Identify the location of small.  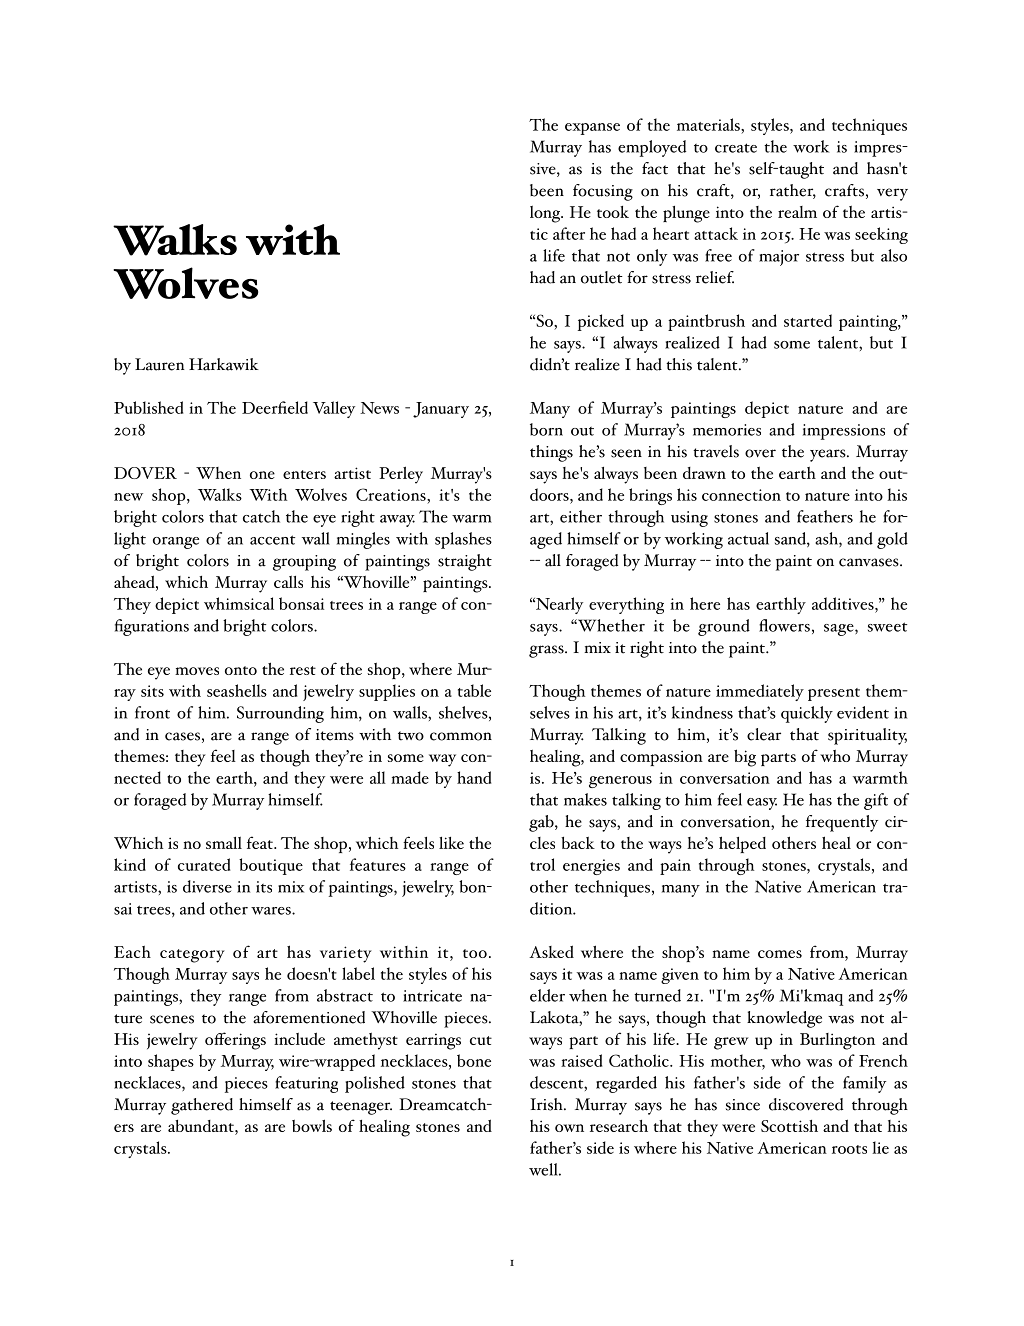
(224, 843).
